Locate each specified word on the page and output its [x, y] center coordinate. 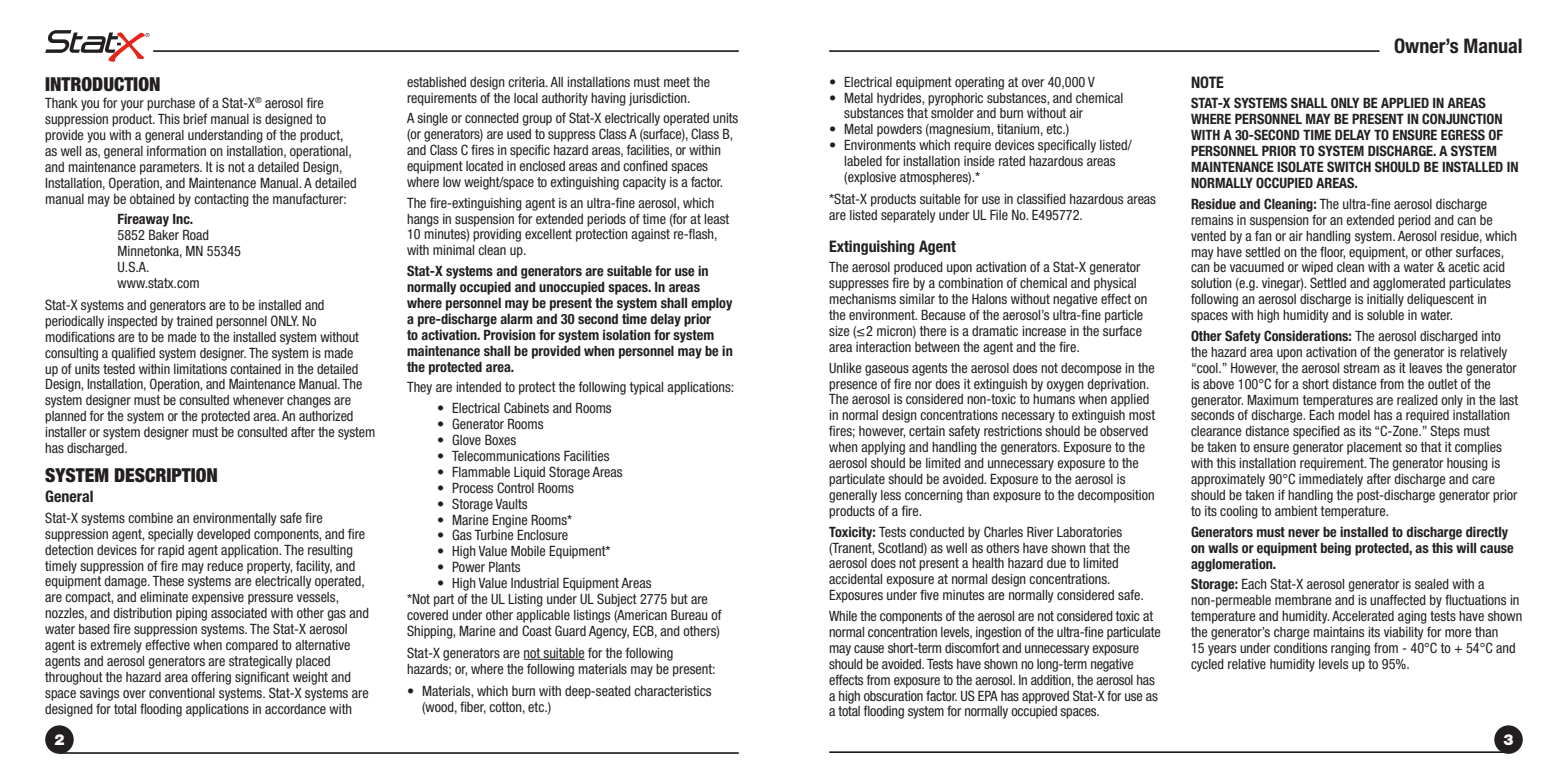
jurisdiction [659, 99]
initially [1385, 300]
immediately [1331, 480]
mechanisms [862, 299]
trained [194, 321]
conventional [182, 693]
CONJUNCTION [1462, 118]
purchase [171, 104]
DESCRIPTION [165, 475]
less [891, 495]
